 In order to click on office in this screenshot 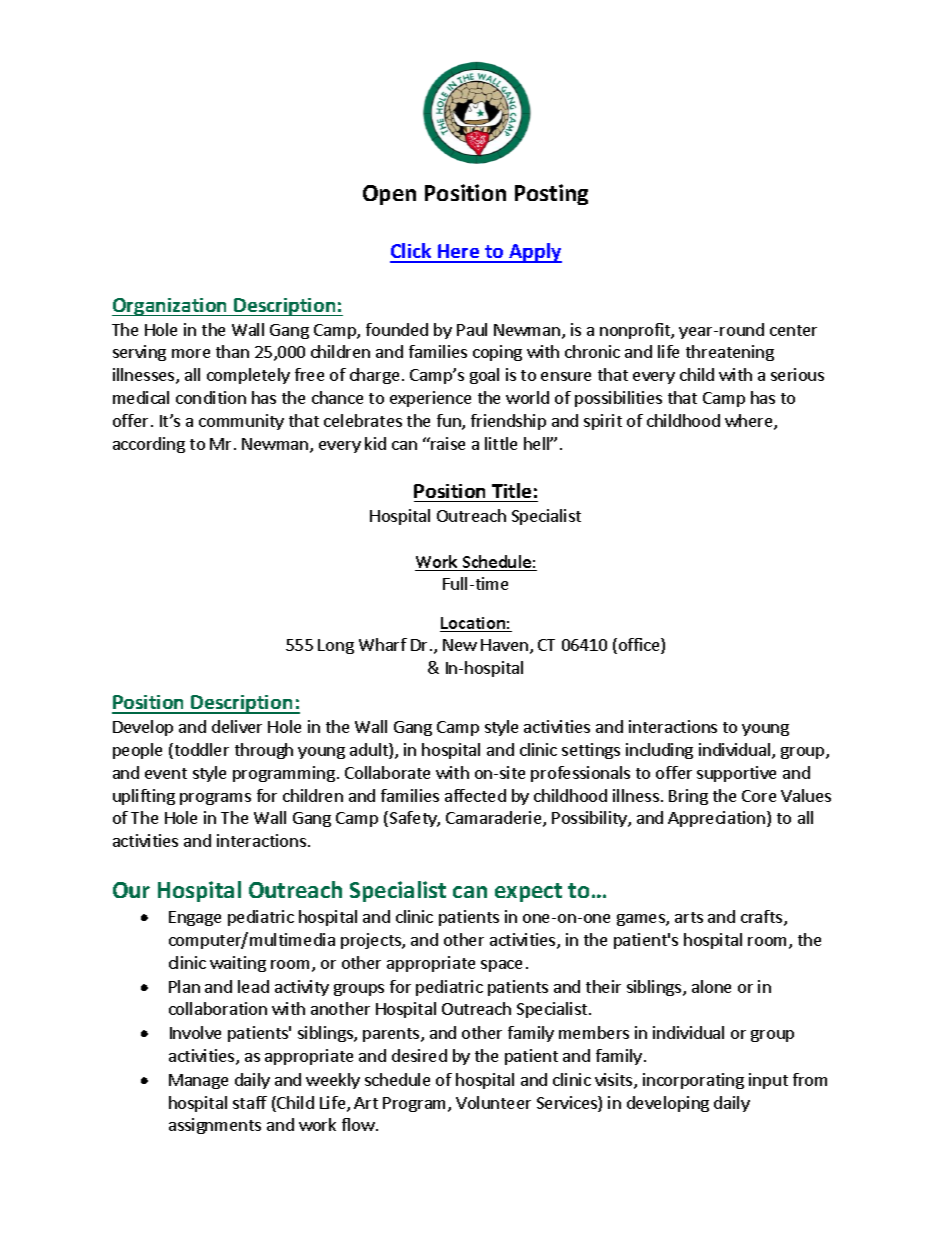, I will do `click(640, 646)`.
